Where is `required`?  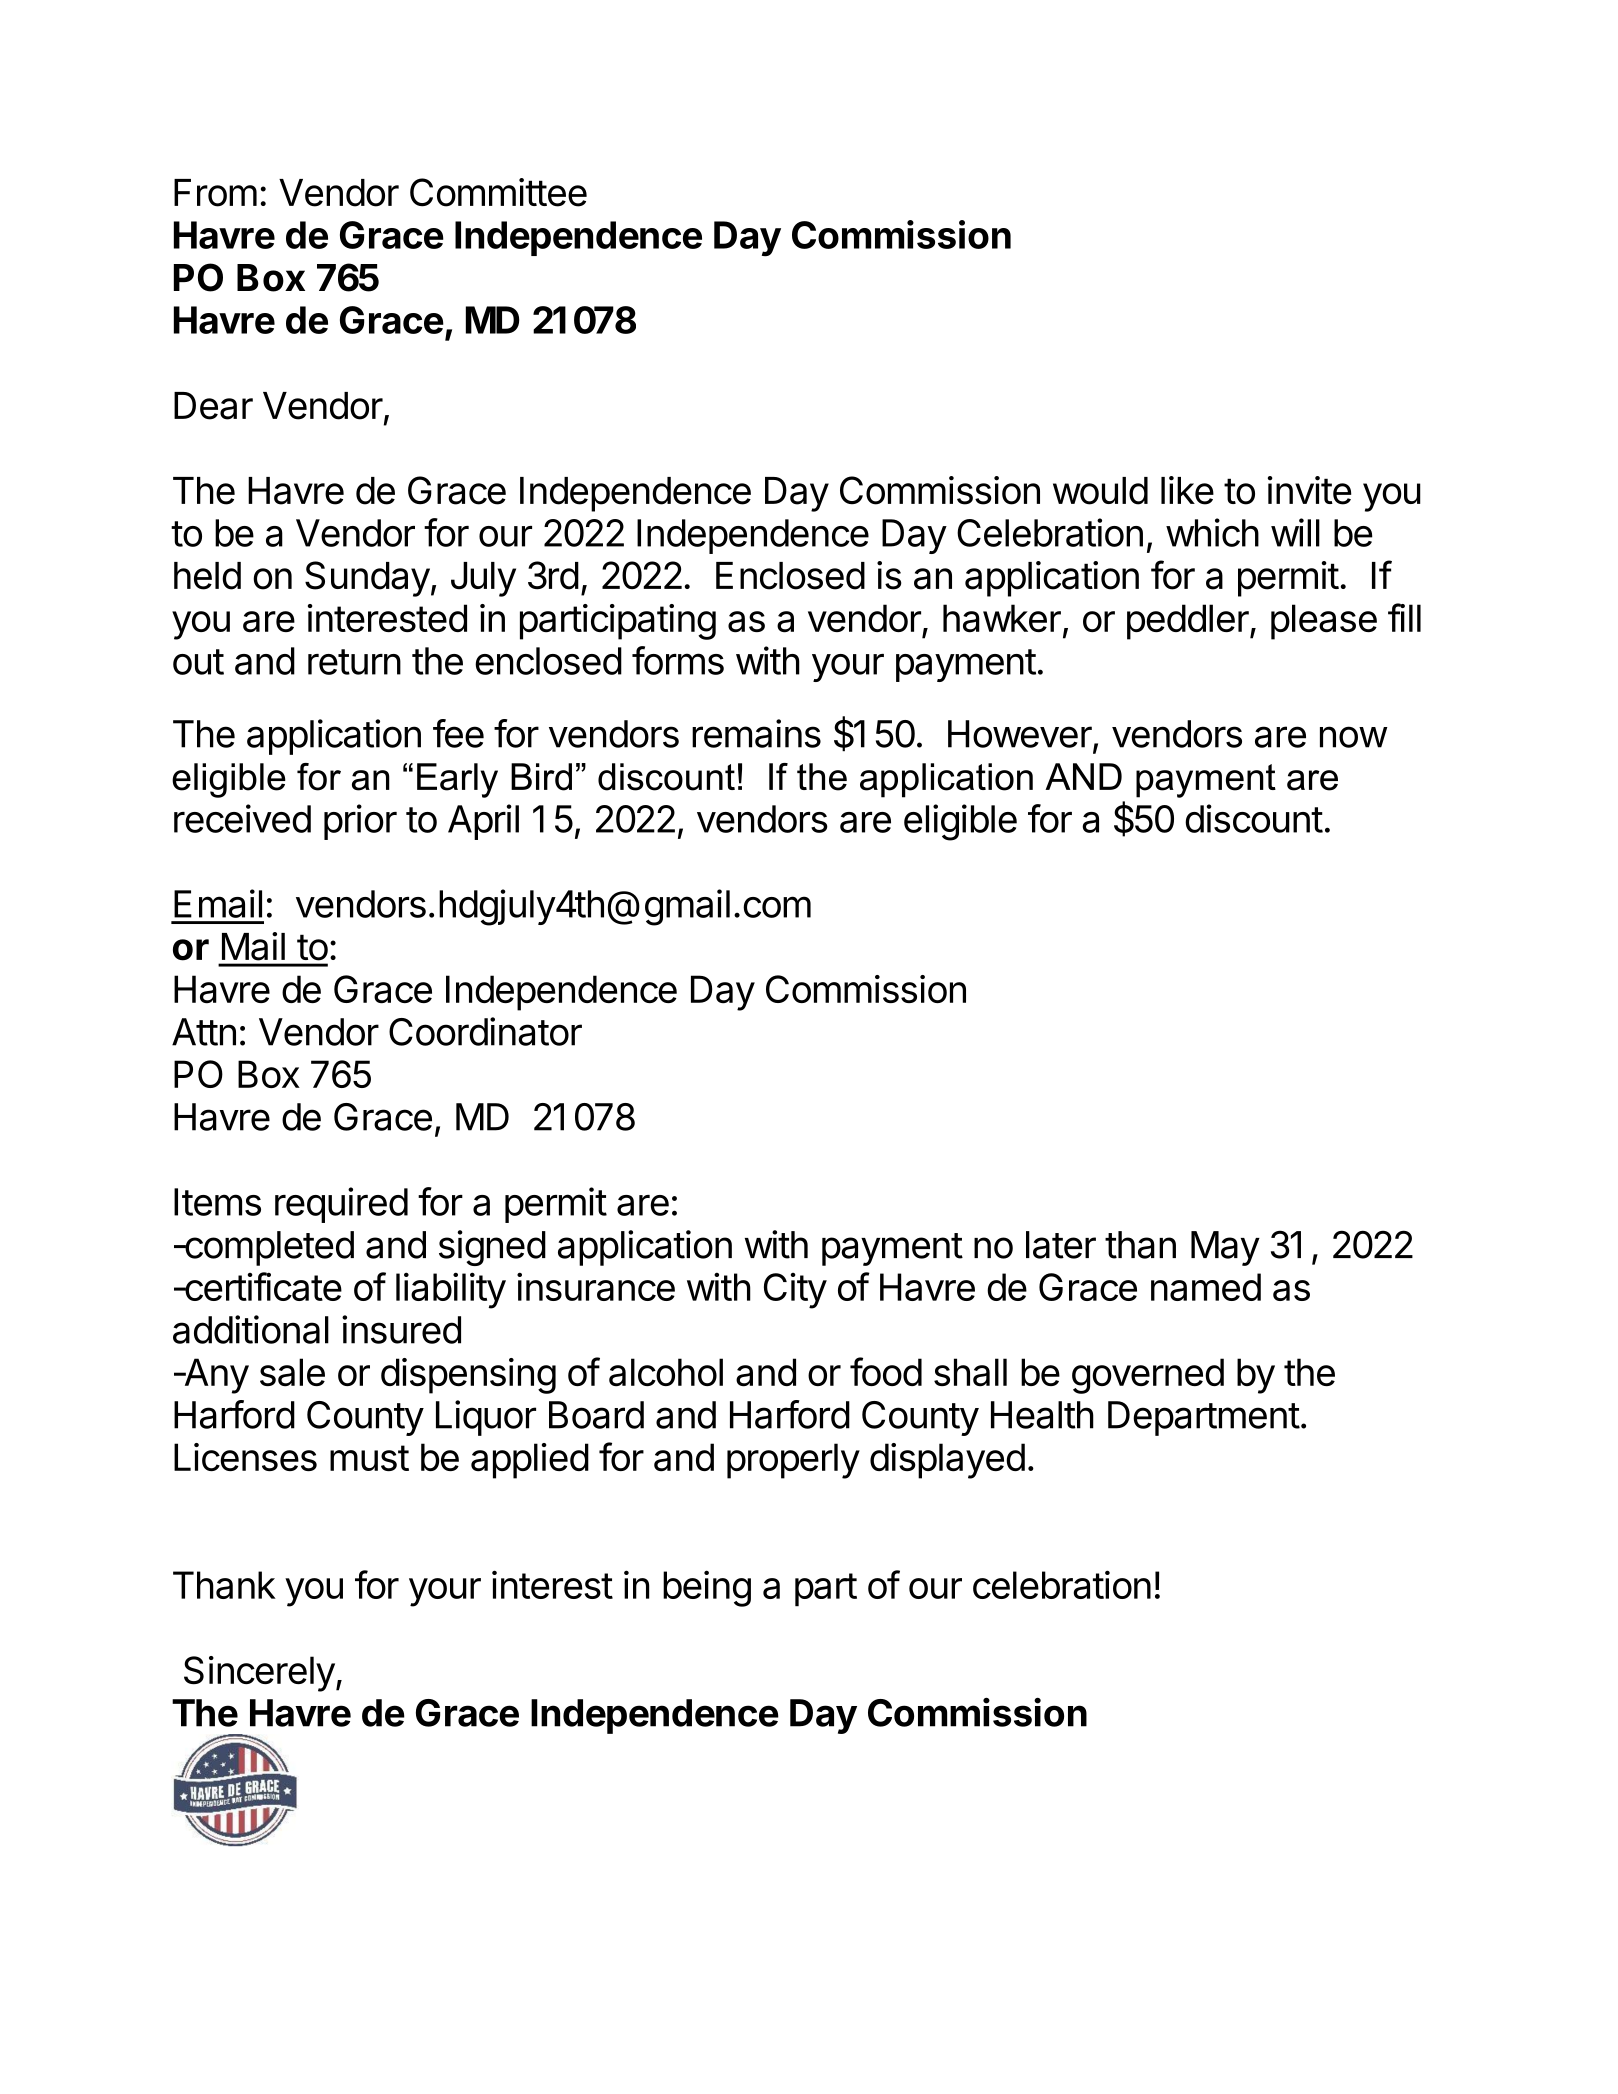
required is located at coordinates (341, 1205).
